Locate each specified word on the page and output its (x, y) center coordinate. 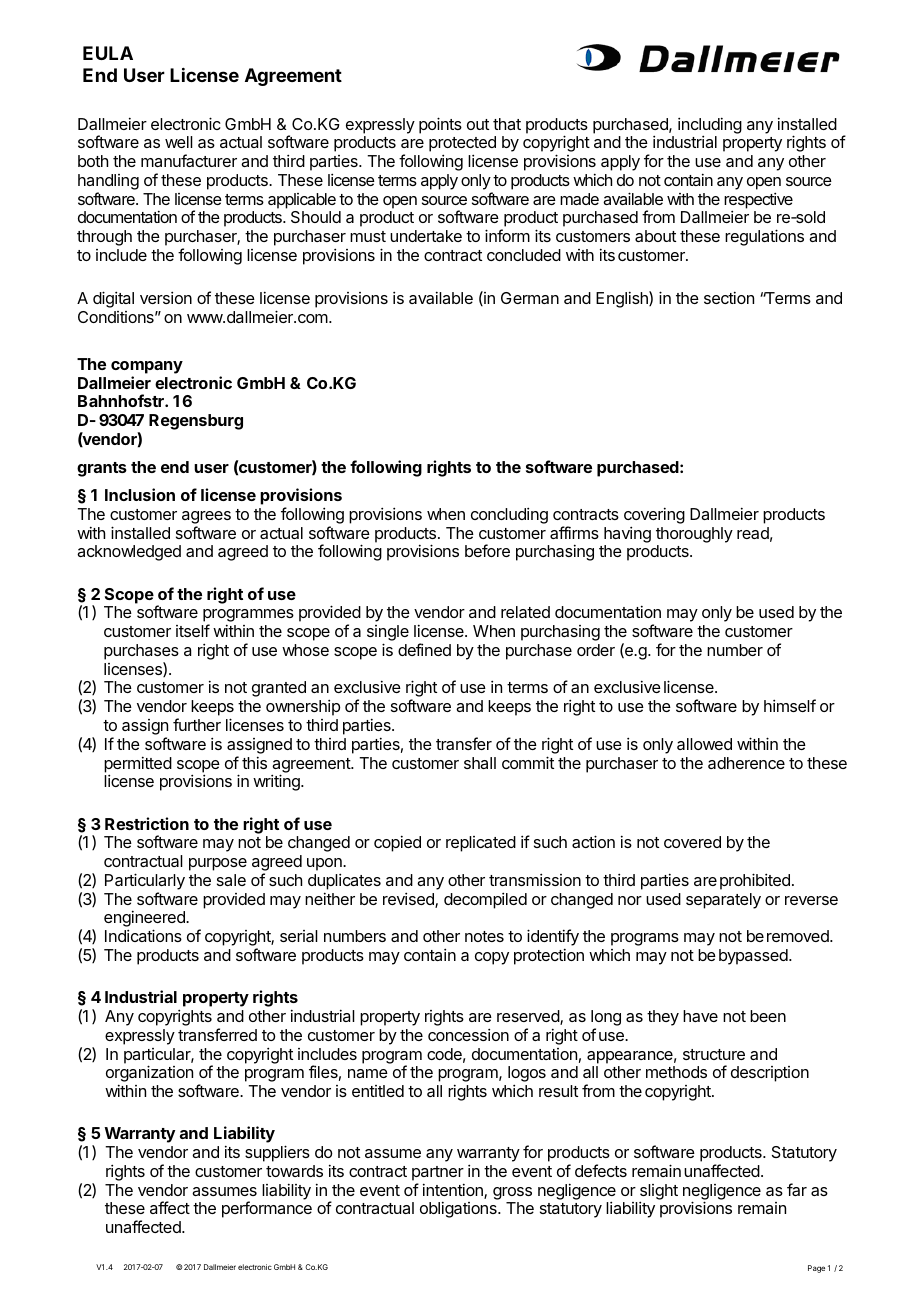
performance (267, 1209)
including (710, 126)
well (179, 142)
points (440, 125)
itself (193, 630)
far (797, 1189)
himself (790, 705)
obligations (459, 1209)
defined (424, 649)
